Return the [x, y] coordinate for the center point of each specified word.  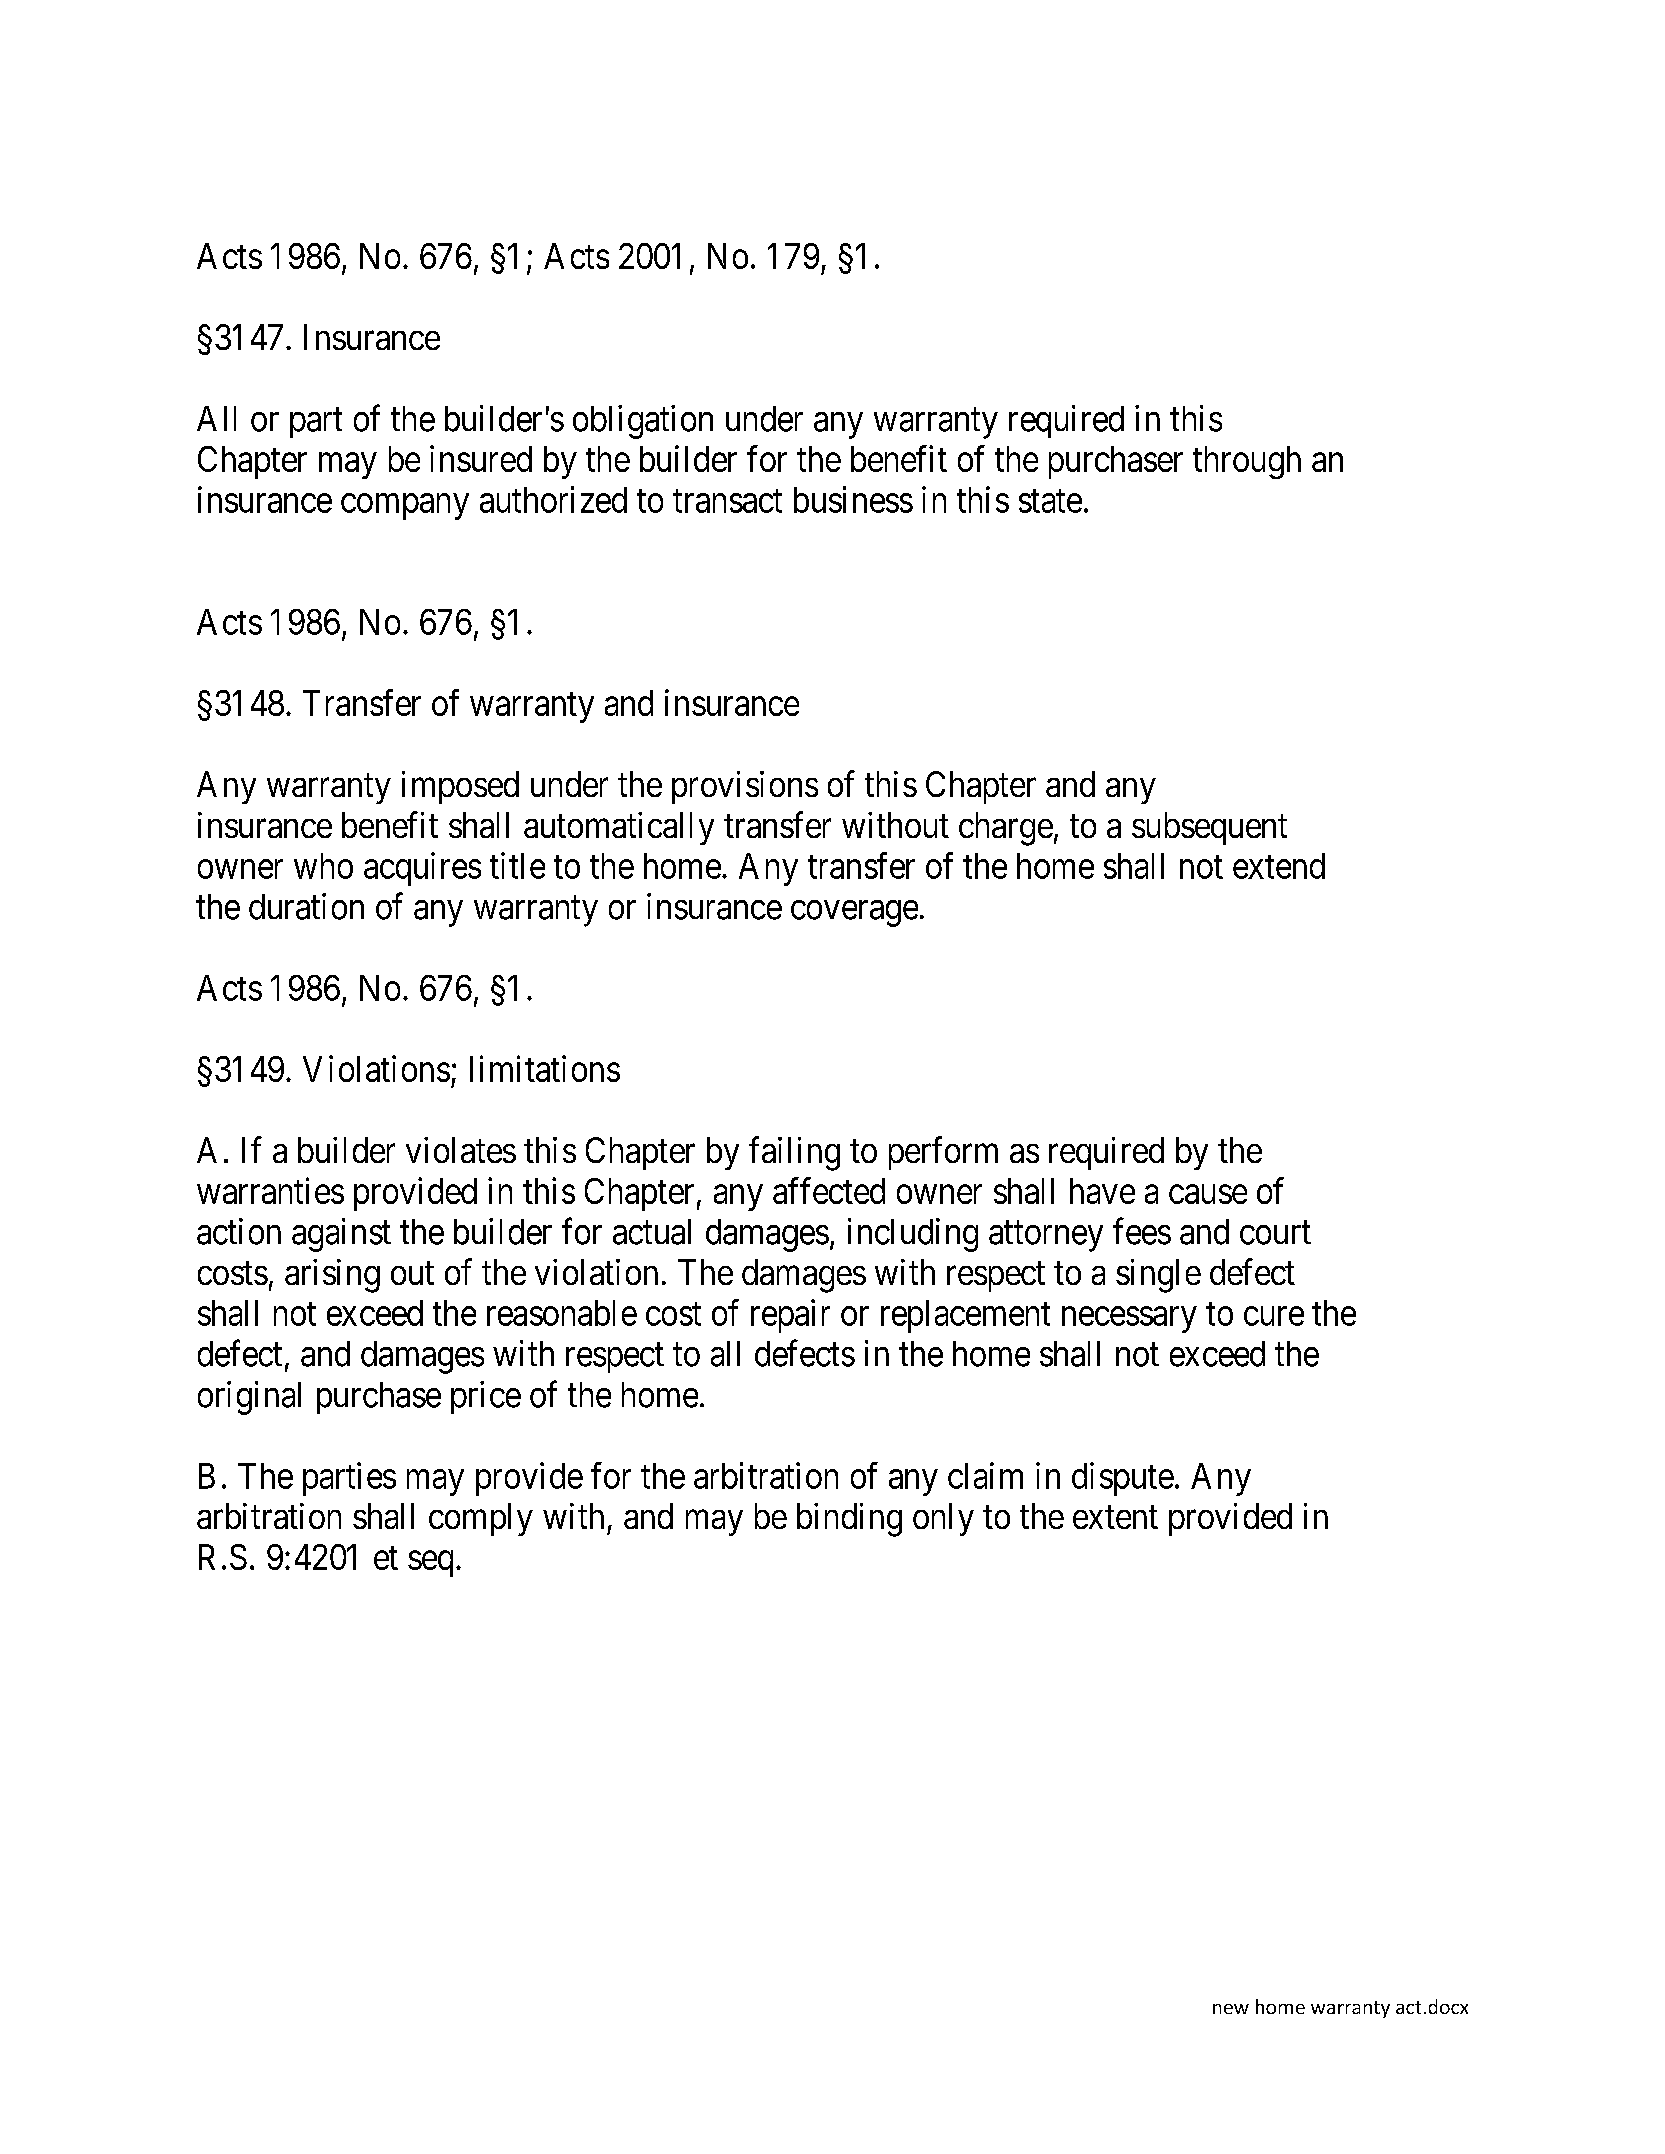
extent [1115, 1517]
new [1231, 2009]
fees [1142, 1231]
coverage [854, 913]
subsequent [1209, 828]
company [405, 507]
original [249, 1398]
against [341, 1235]
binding [849, 1520]
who [323, 866]
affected [829, 1190]
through [1247, 462]
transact [727, 501]
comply [481, 1519]
